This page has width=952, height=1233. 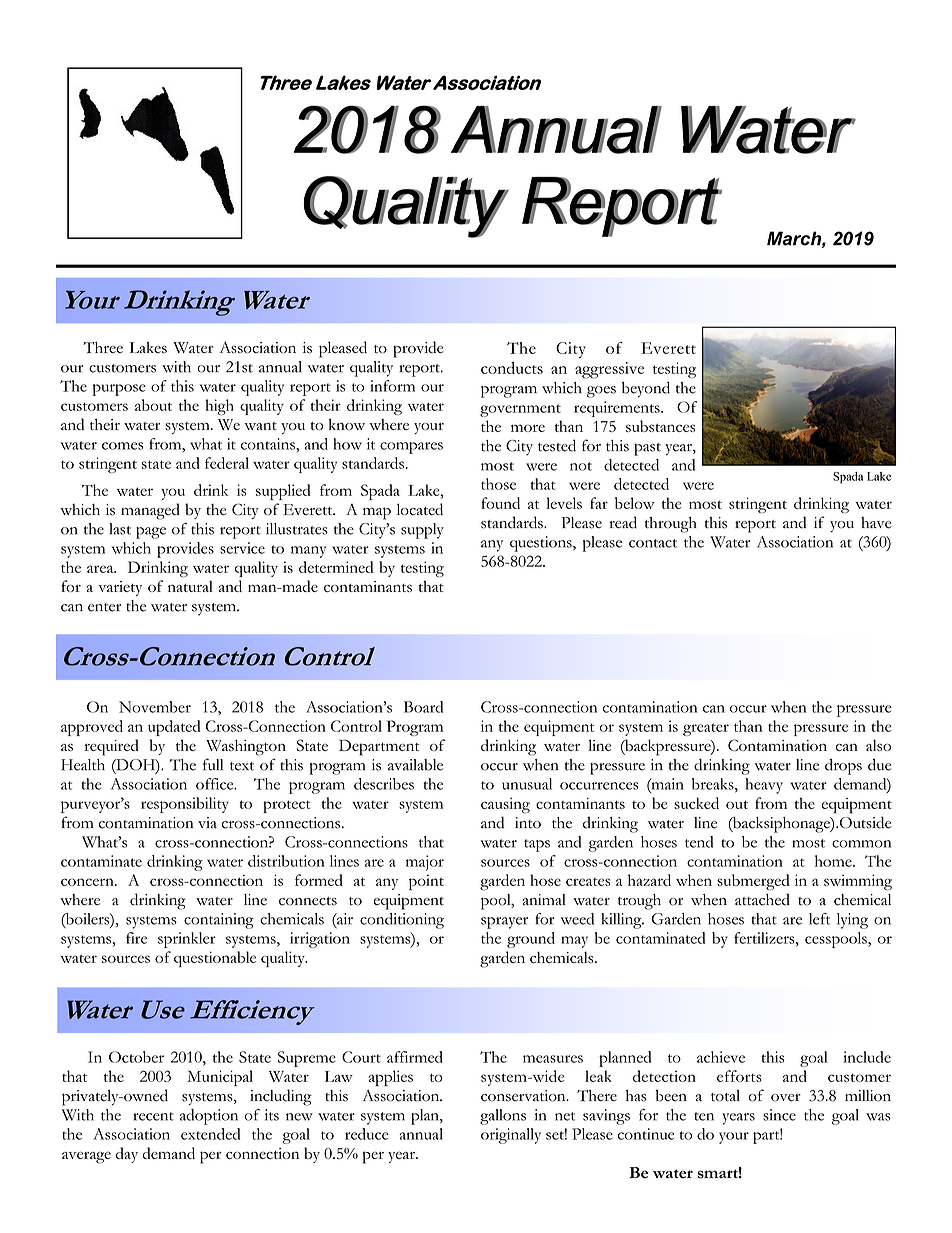 I want to click on submerged, so click(x=753, y=882).
